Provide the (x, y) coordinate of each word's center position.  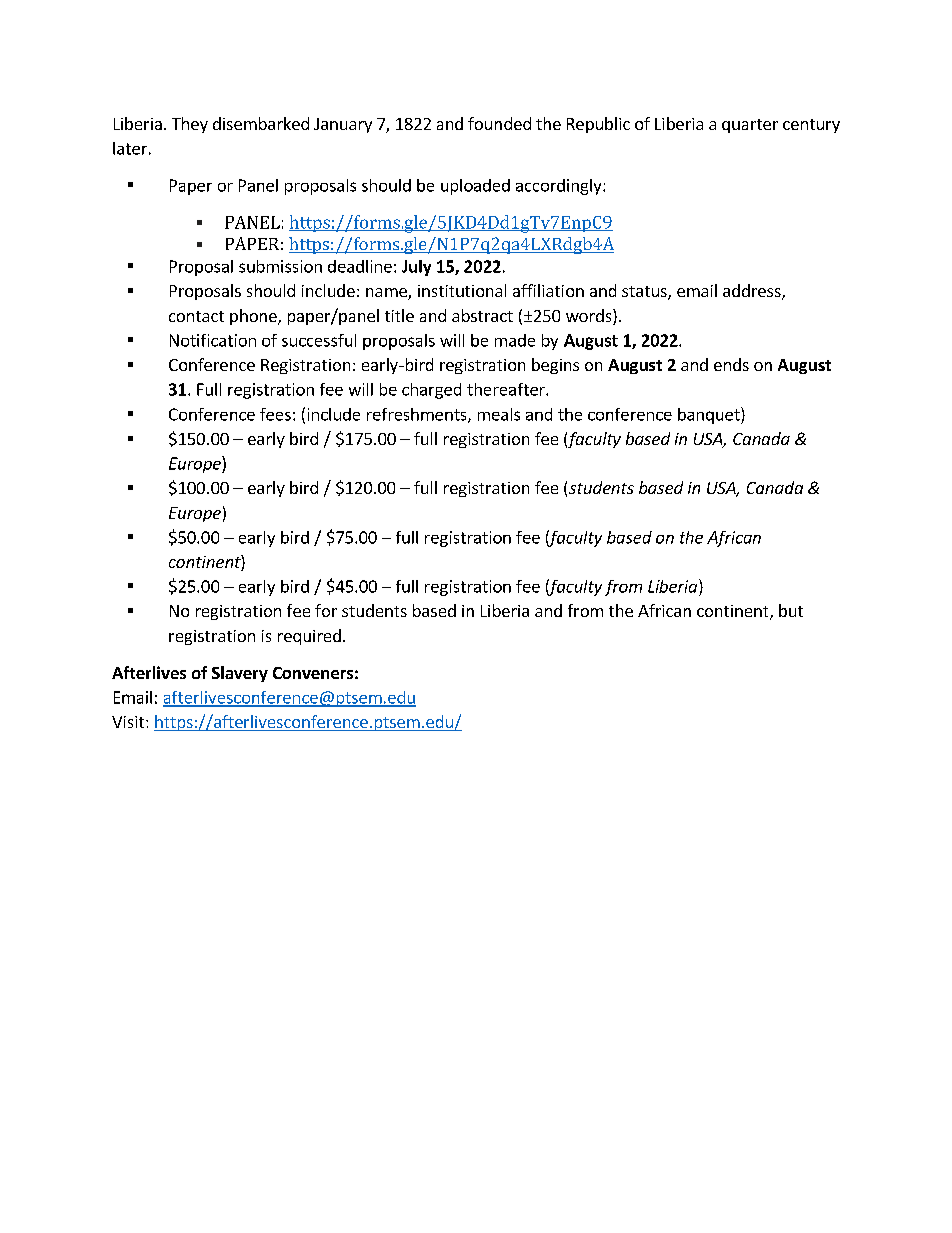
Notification (213, 340)
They (190, 125)
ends (731, 364)
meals (499, 414)
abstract (482, 315)
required (309, 637)
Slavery (240, 674)
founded (499, 123)
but (791, 610)
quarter (750, 126)
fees (275, 414)
